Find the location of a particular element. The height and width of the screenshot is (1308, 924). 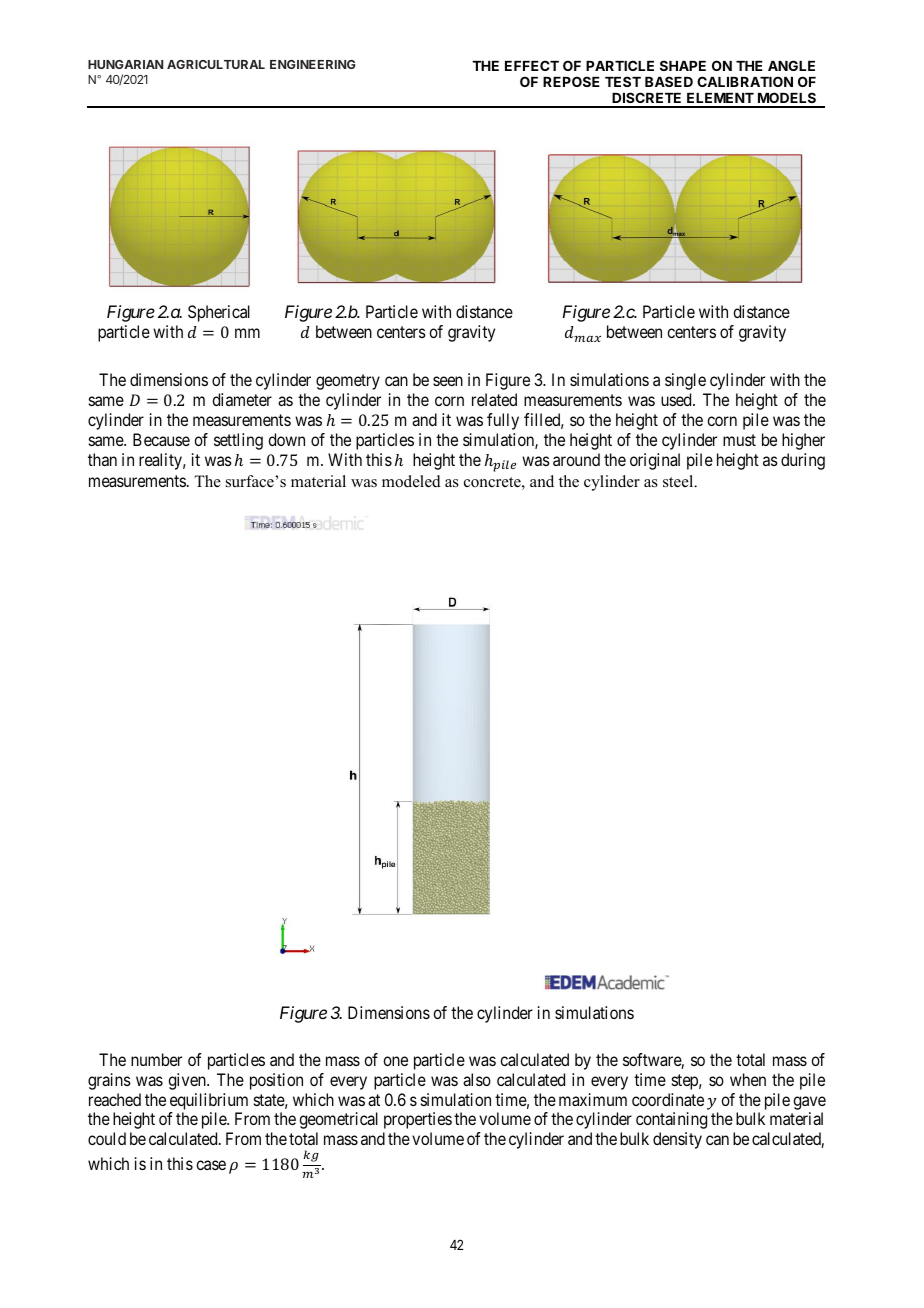

equilibrium is located at coordinates (209, 1101).
